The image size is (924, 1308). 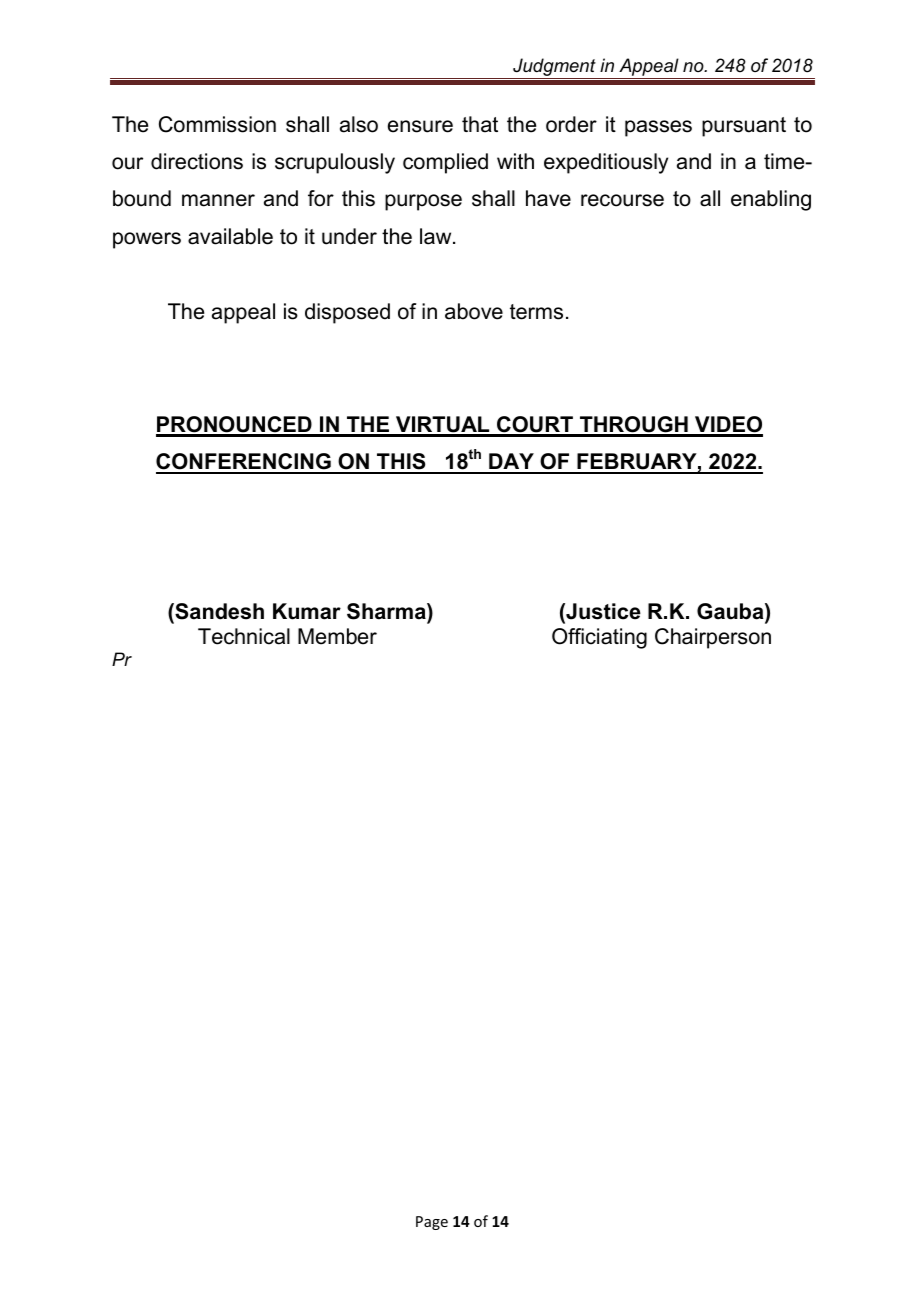 What do you see at coordinates (536, 312) in the screenshot?
I see `terms` at bounding box center [536, 312].
